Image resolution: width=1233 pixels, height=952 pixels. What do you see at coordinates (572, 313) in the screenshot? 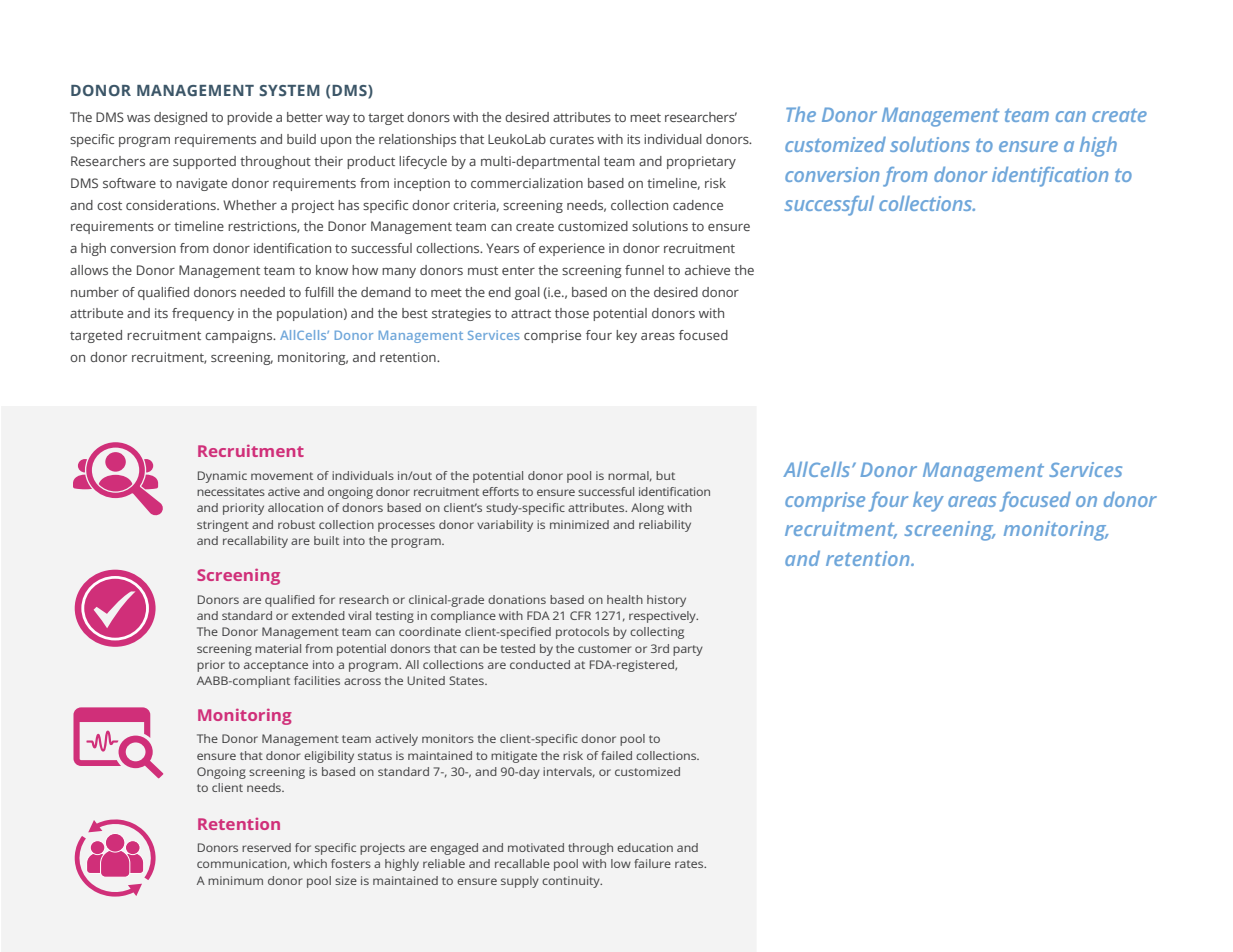
I see `those` at bounding box center [572, 313].
